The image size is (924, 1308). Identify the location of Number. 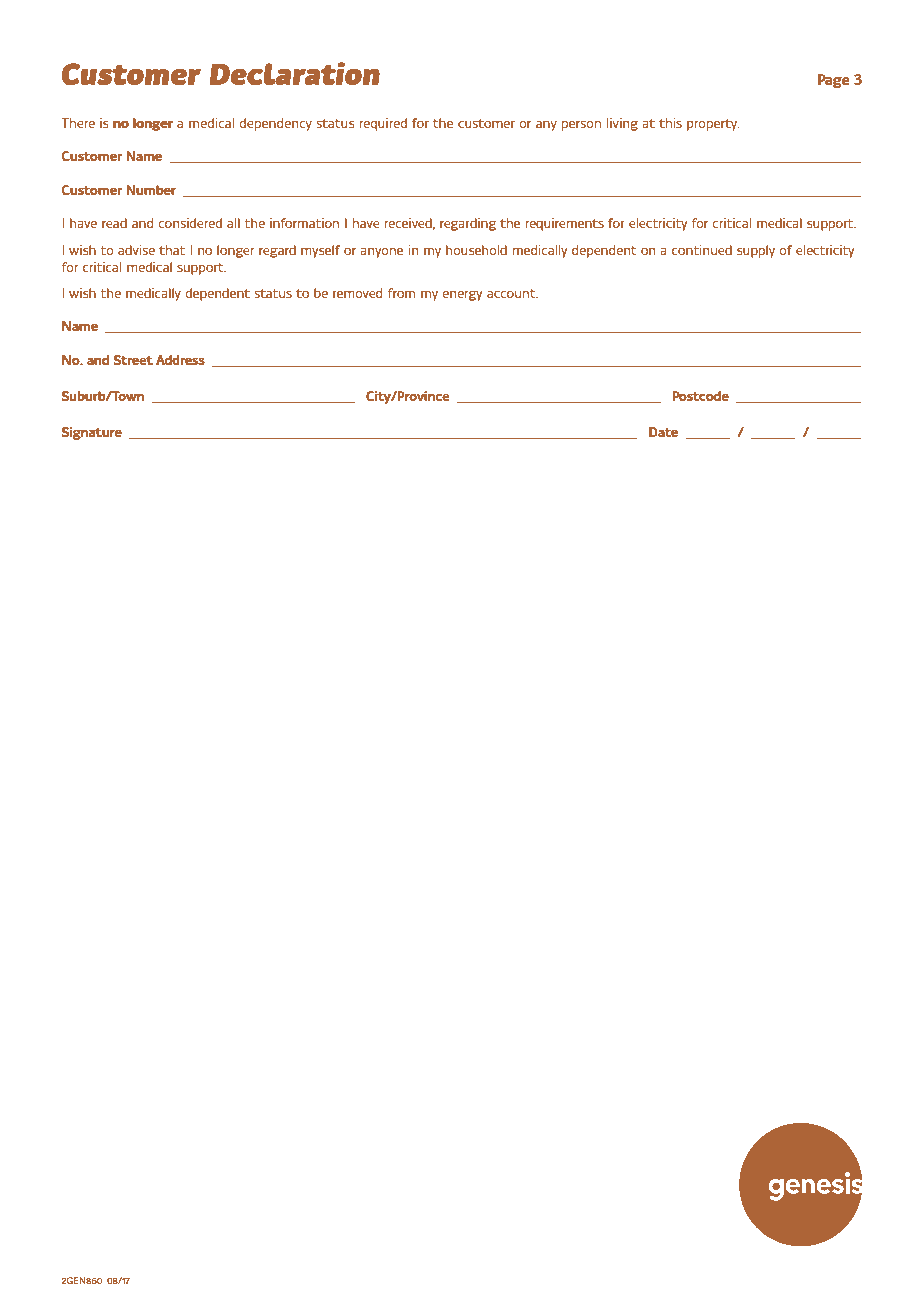
(151, 190).
